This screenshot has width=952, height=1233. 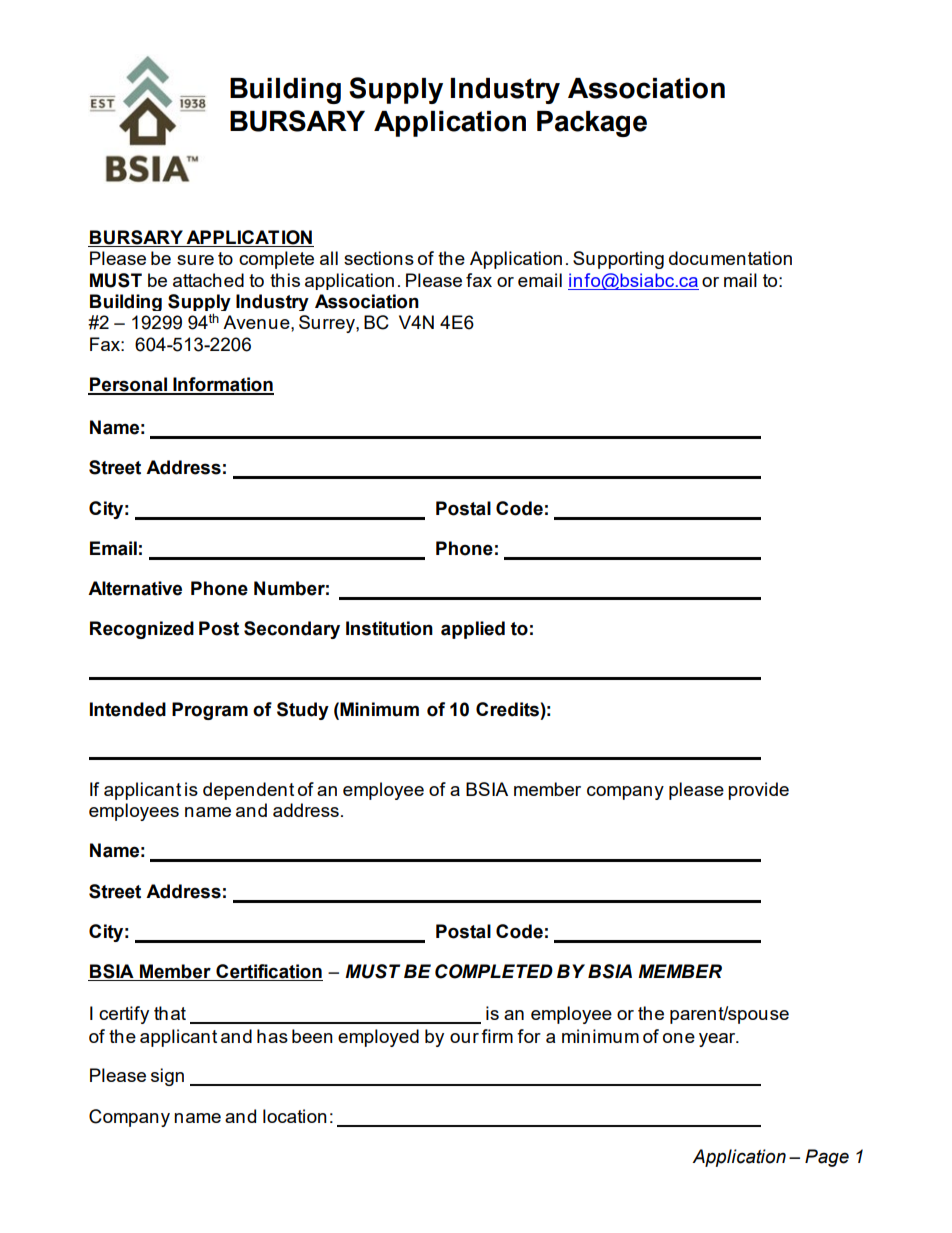 What do you see at coordinates (142, 630) in the screenshot?
I see `Recognized` at bounding box center [142, 630].
